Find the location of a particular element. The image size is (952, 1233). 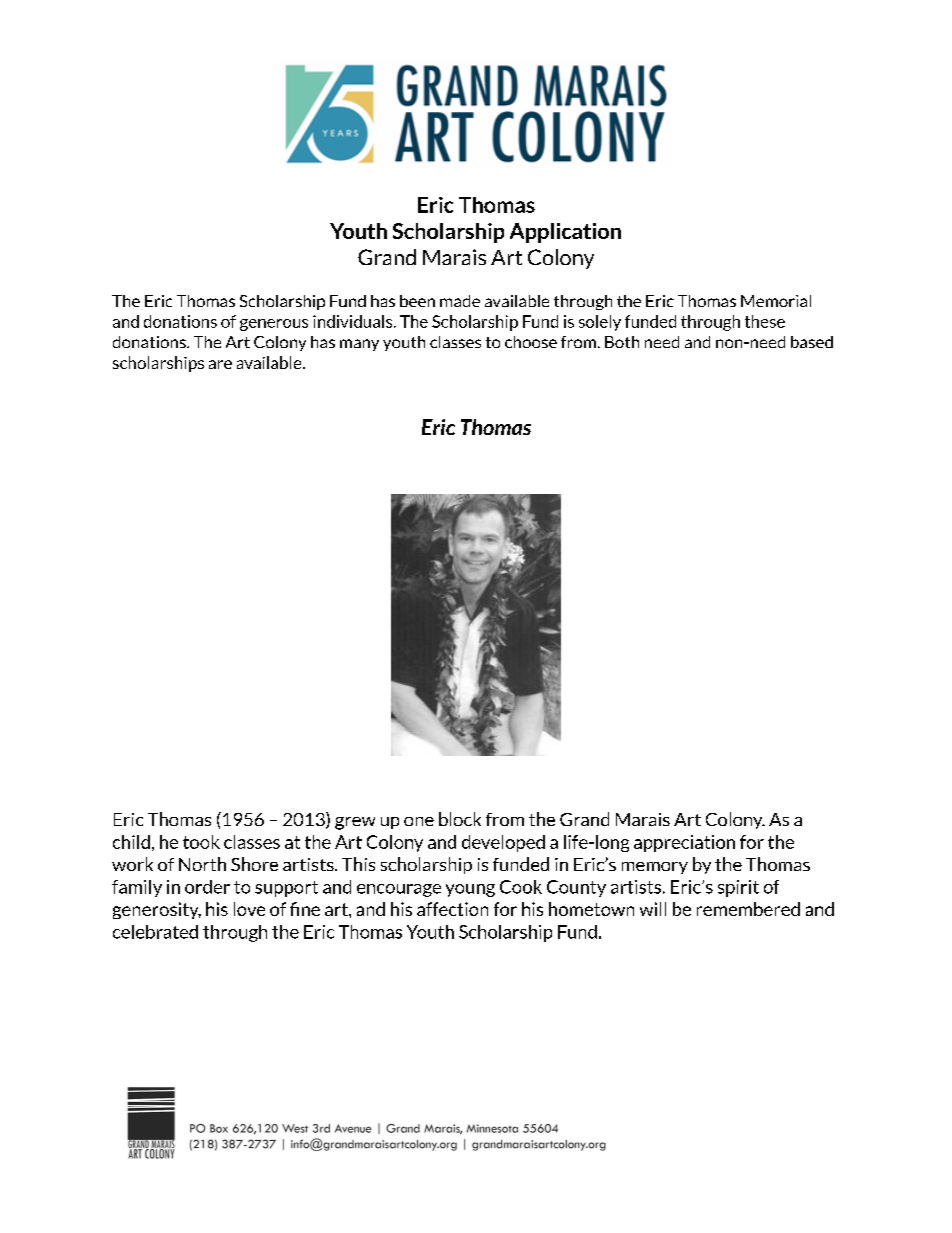

affection is located at coordinates (452, 909).
